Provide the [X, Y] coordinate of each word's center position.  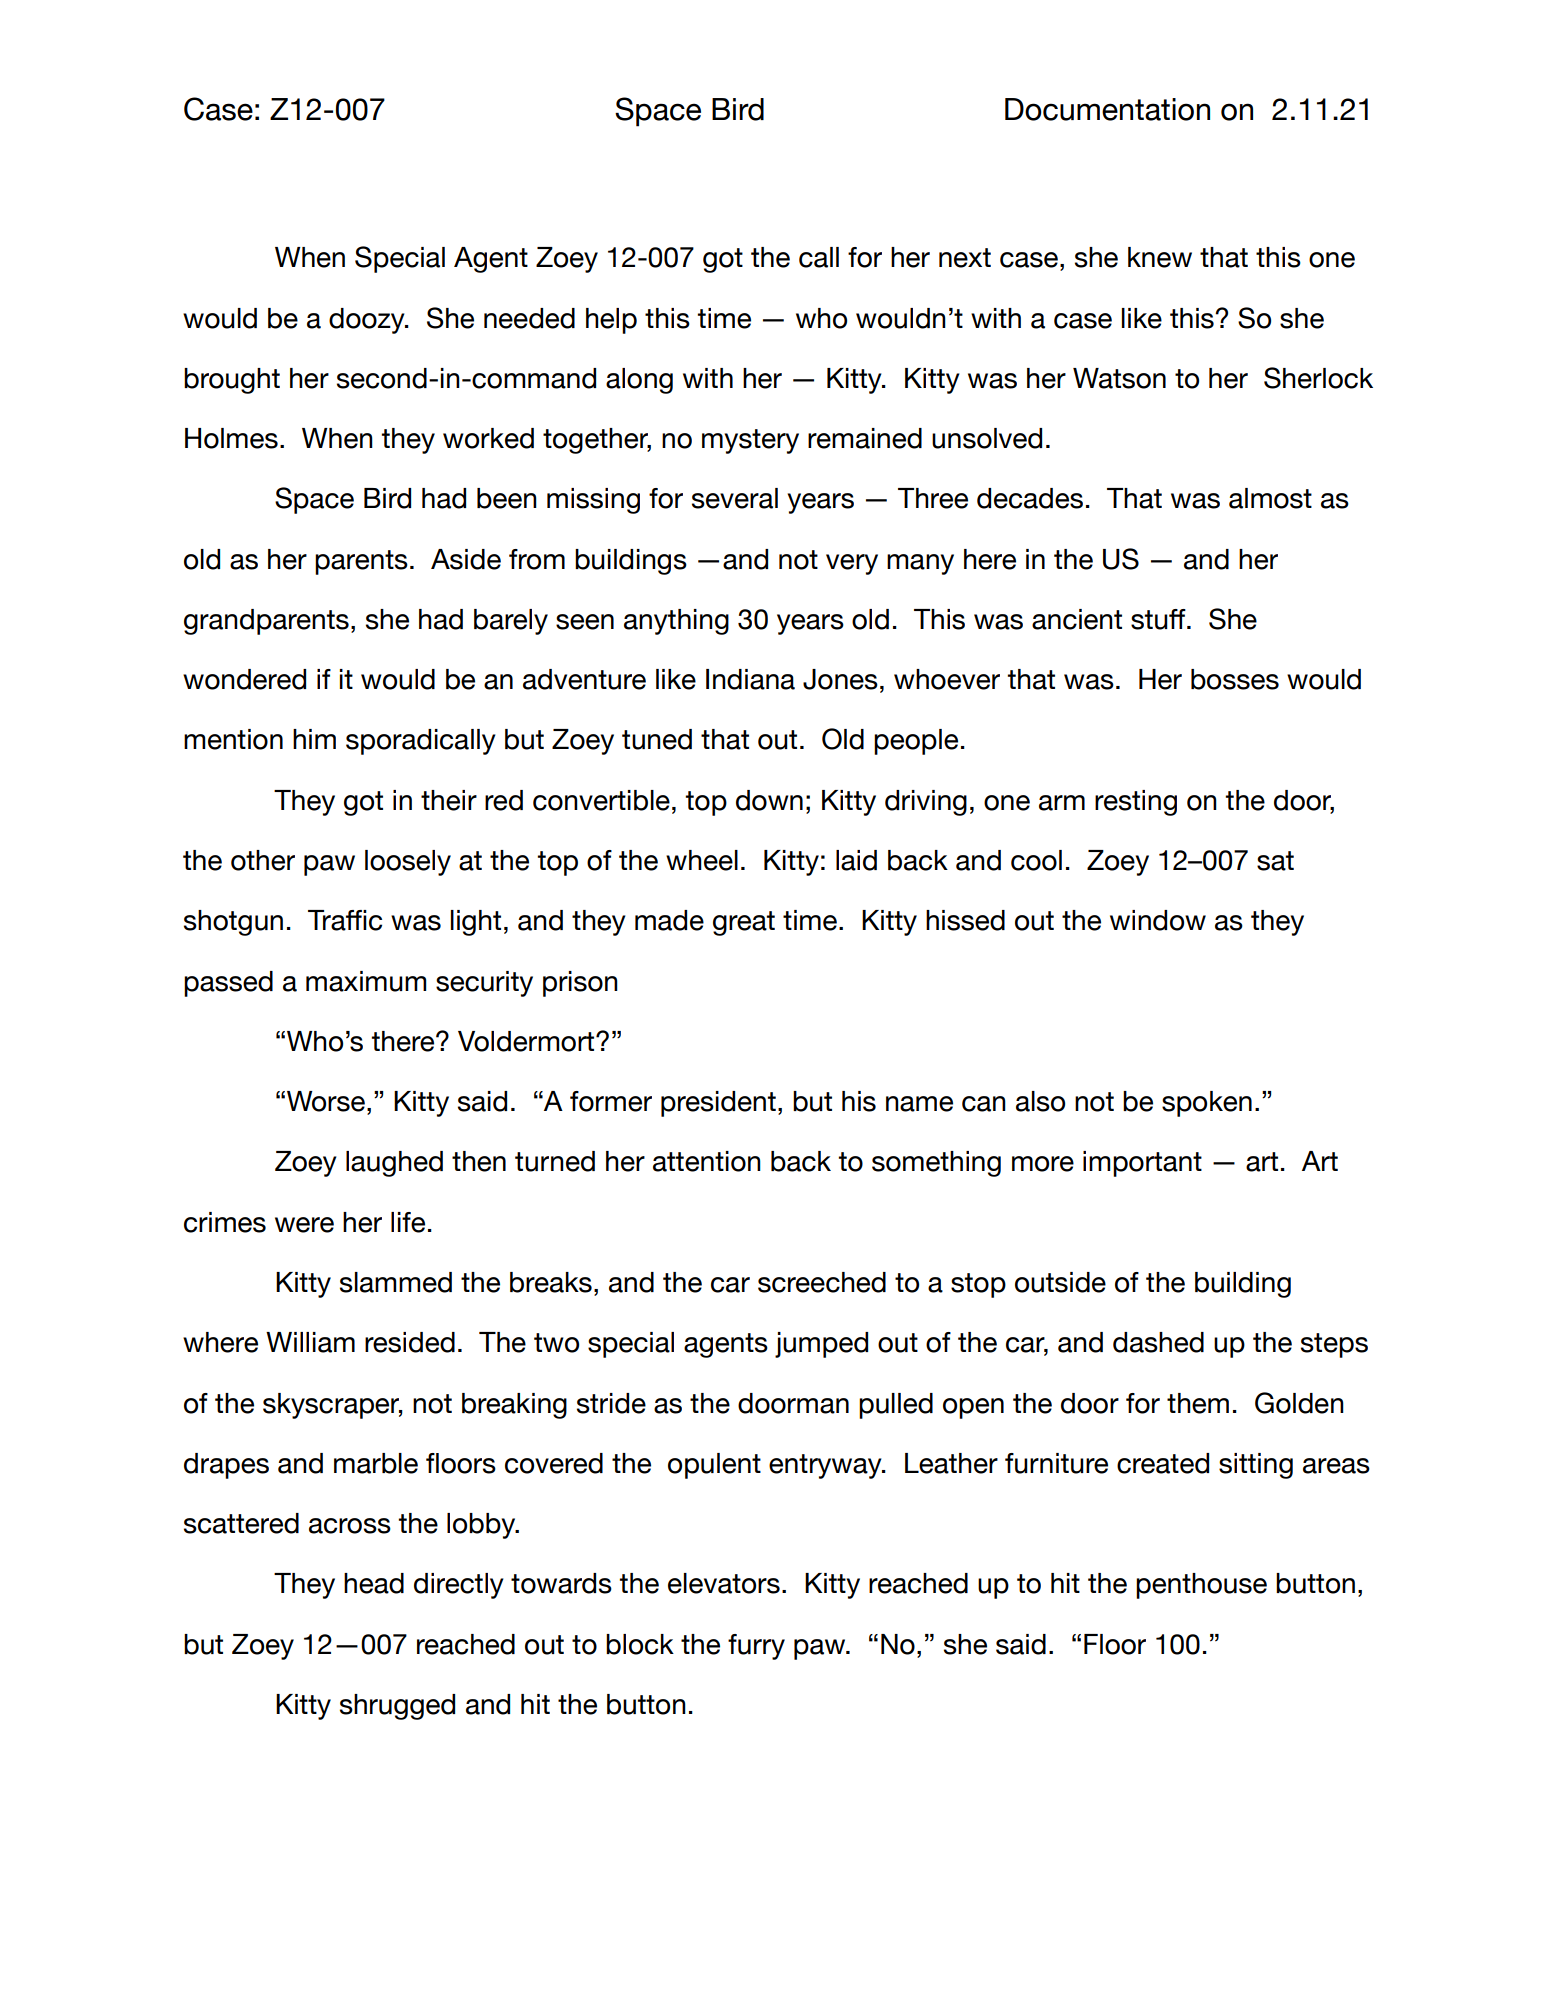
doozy [368, 321]
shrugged [397, 1707]
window [1158, 920]
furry [756, 1647]
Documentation [1107, 109]
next [965, 258]
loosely [408, 863]
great [744, 923]
